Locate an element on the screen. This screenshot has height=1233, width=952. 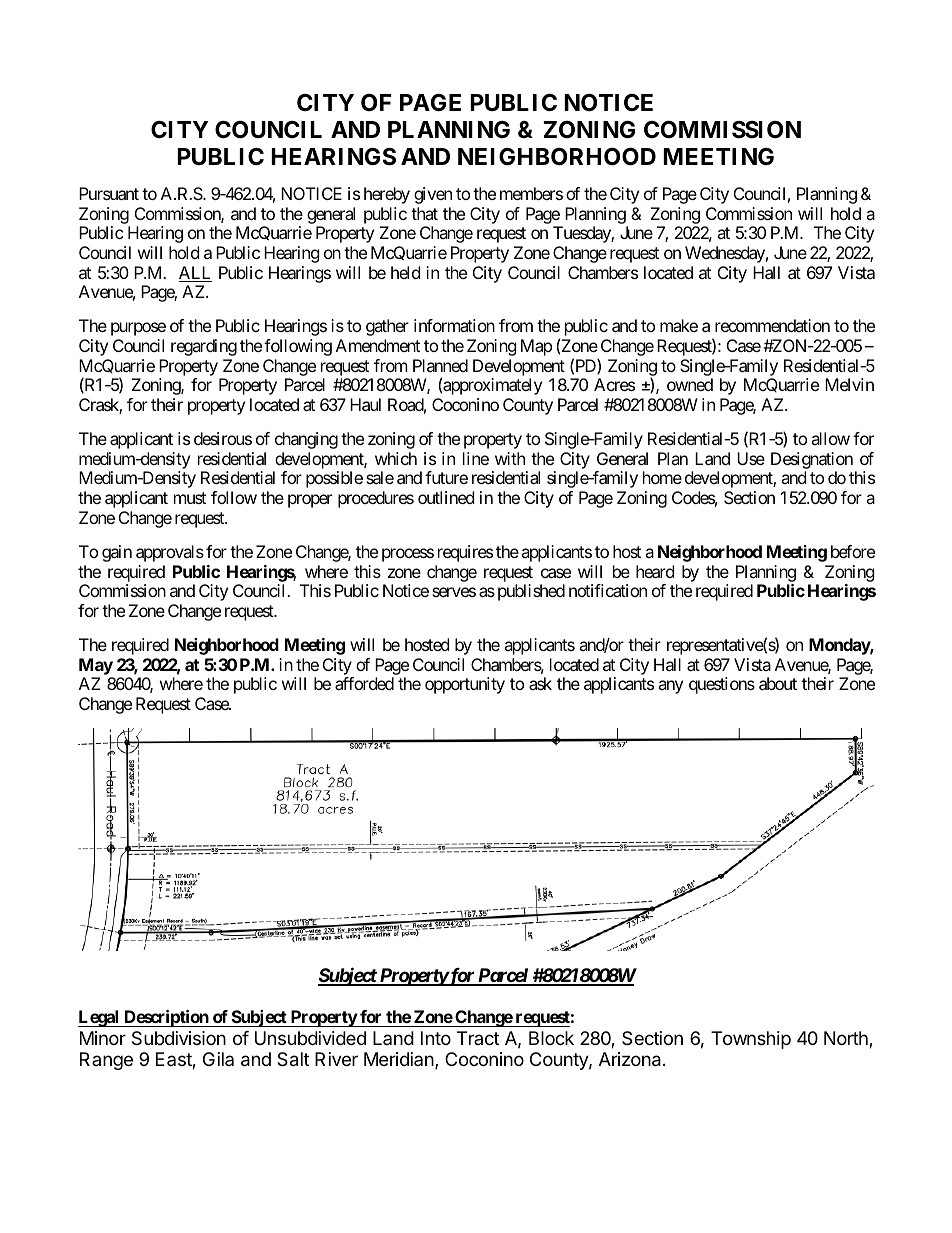
Map is located at coordinates (536, 347).
